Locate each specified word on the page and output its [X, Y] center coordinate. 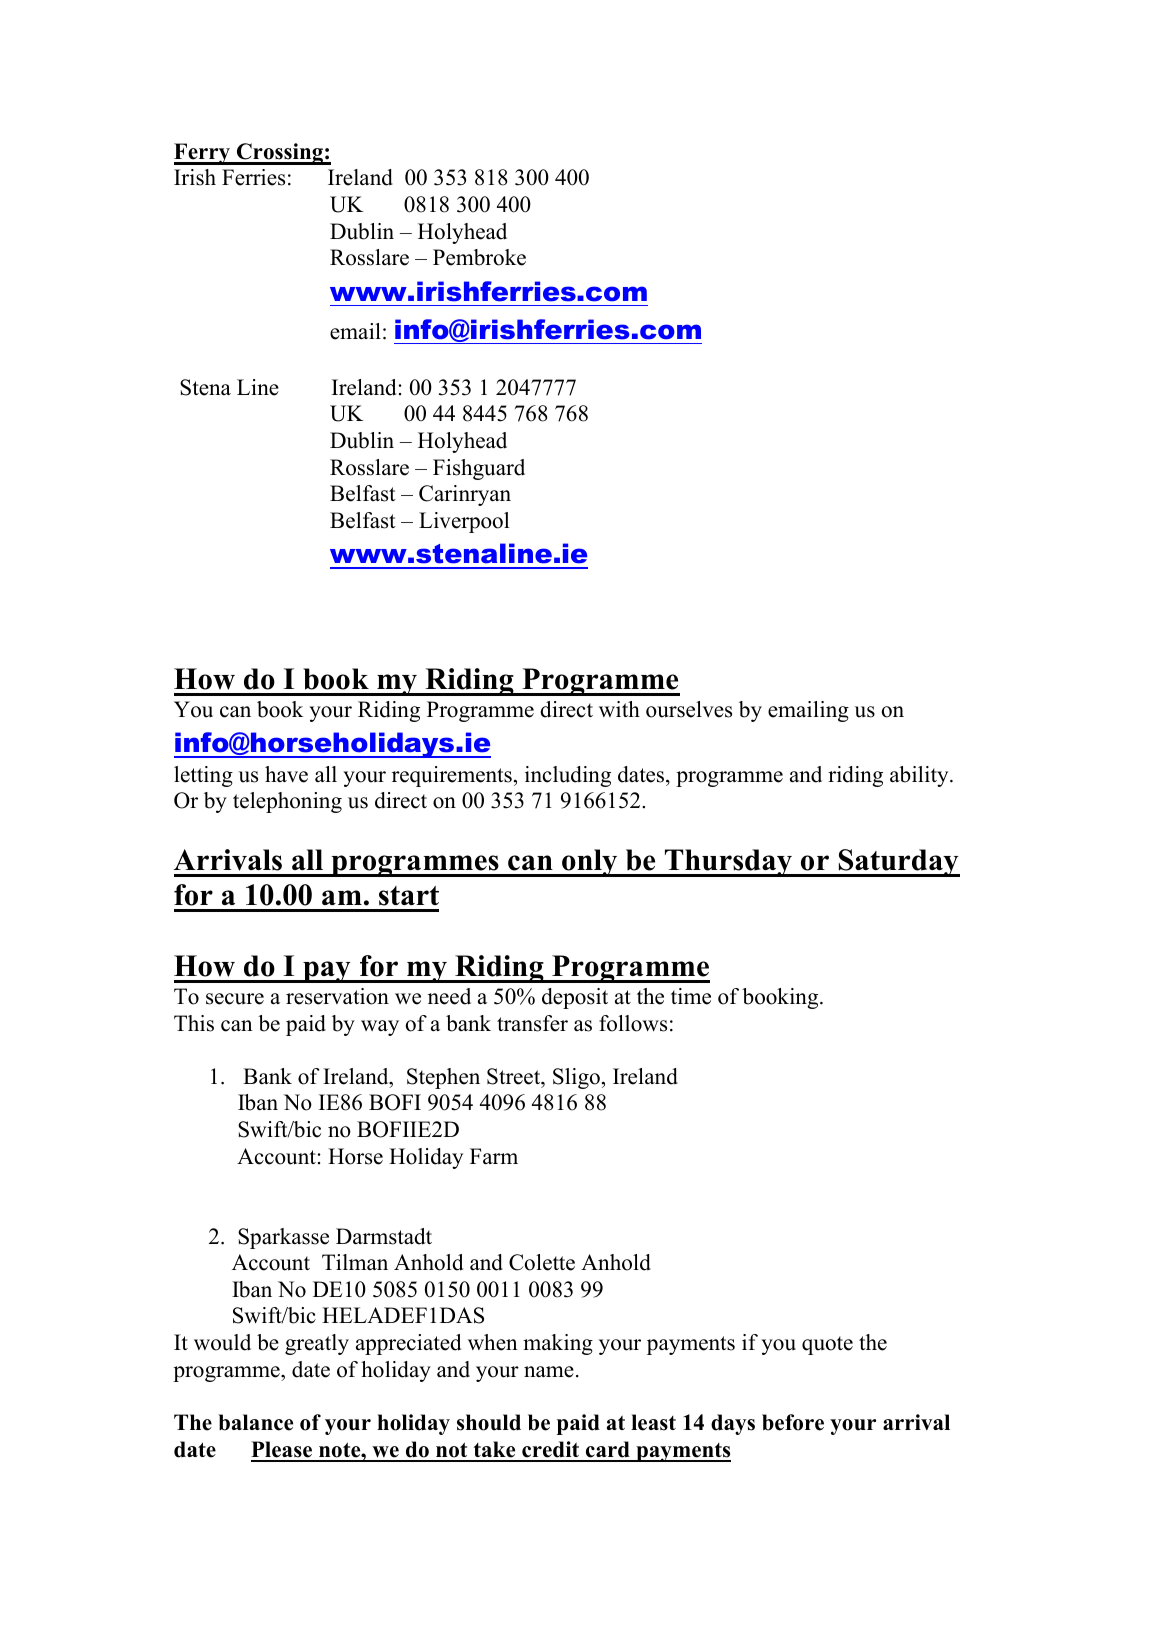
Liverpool [464, 522]
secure [235, 999]
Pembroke [479, 257]
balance [256, 1422]
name [549, 1372]
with [619, 709]
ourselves [689, 709]
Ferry [203, 154]
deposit [575, 998]
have [286, 774]
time [691, 996]
